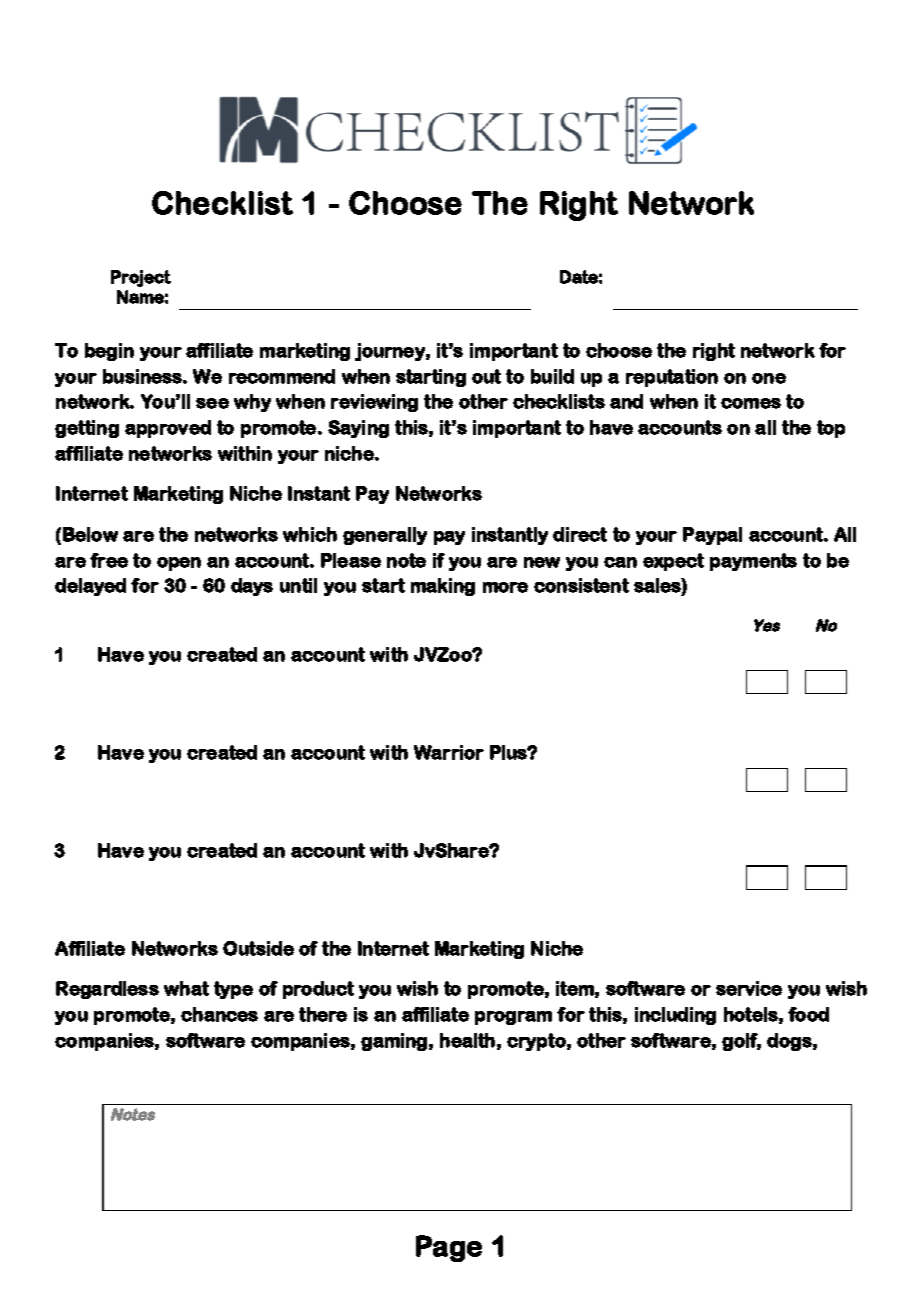 The width and height of the document is (924, 1308). I want to click on Warrior, so click(449, 752).
